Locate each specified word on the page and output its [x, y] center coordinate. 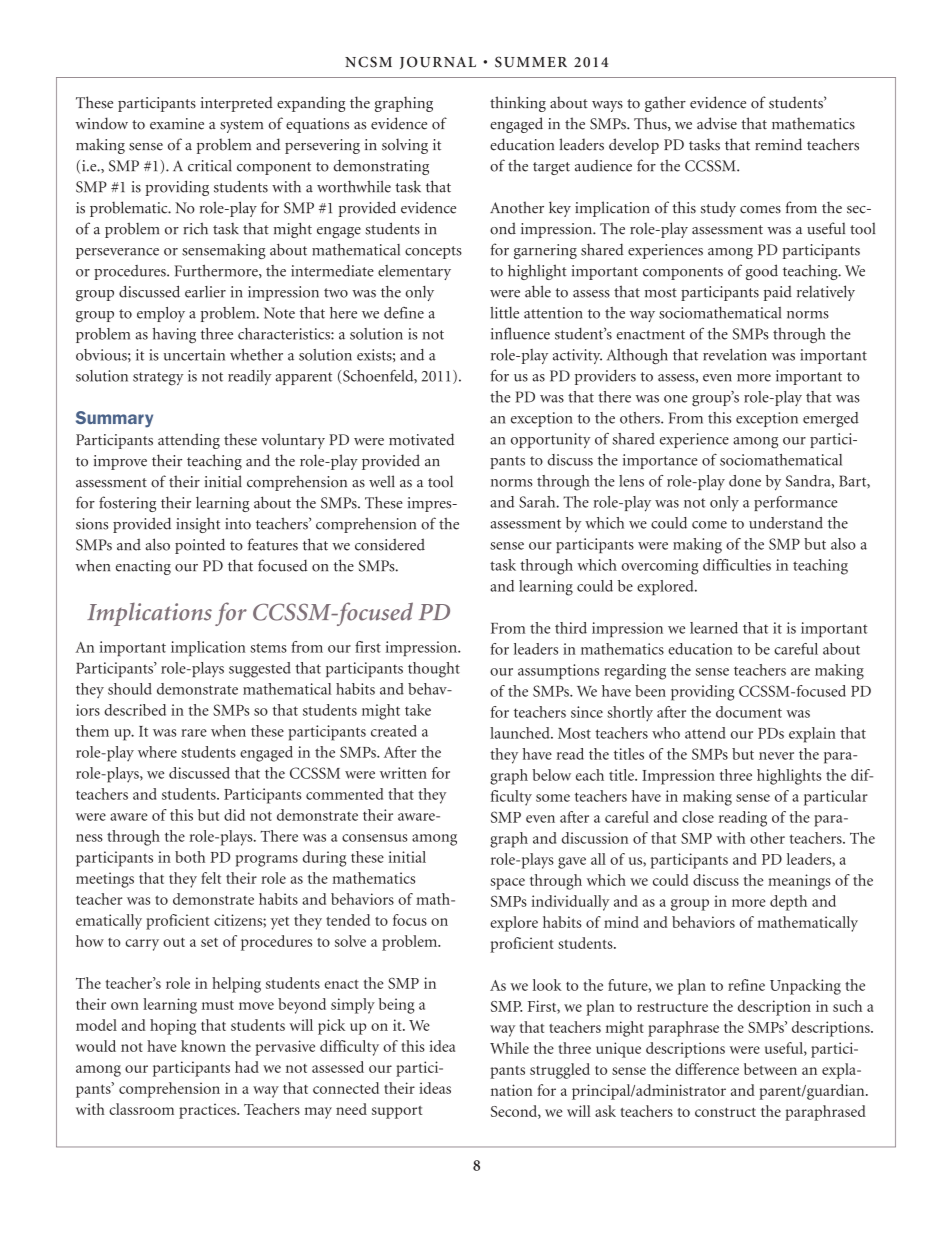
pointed [200, 546]
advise [717, 123]
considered [390, 544]
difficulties [737, 565]
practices [208, 1111]
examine [177, 124]
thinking [518, 104]
